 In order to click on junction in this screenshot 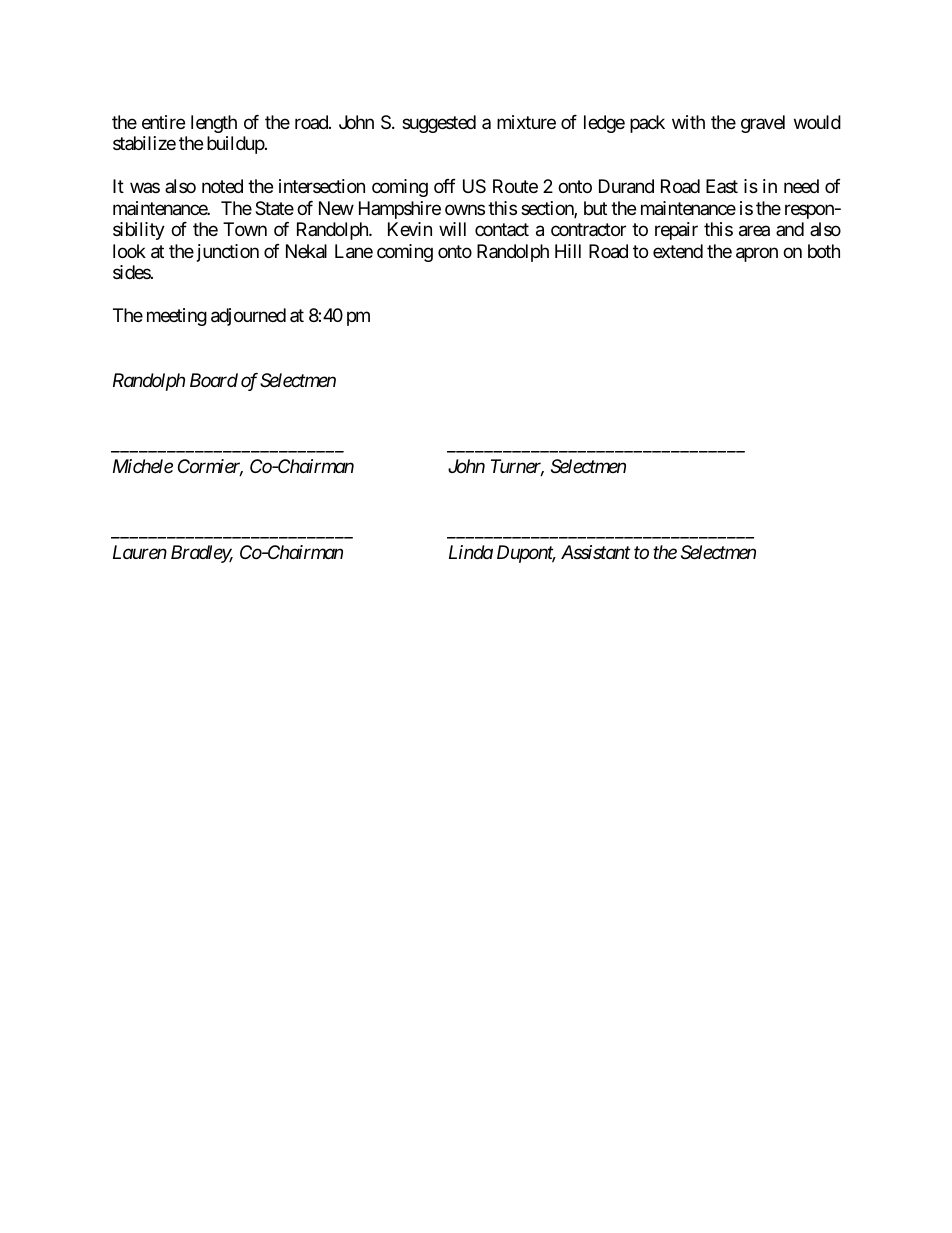, I will do `click(226, 253)`.
